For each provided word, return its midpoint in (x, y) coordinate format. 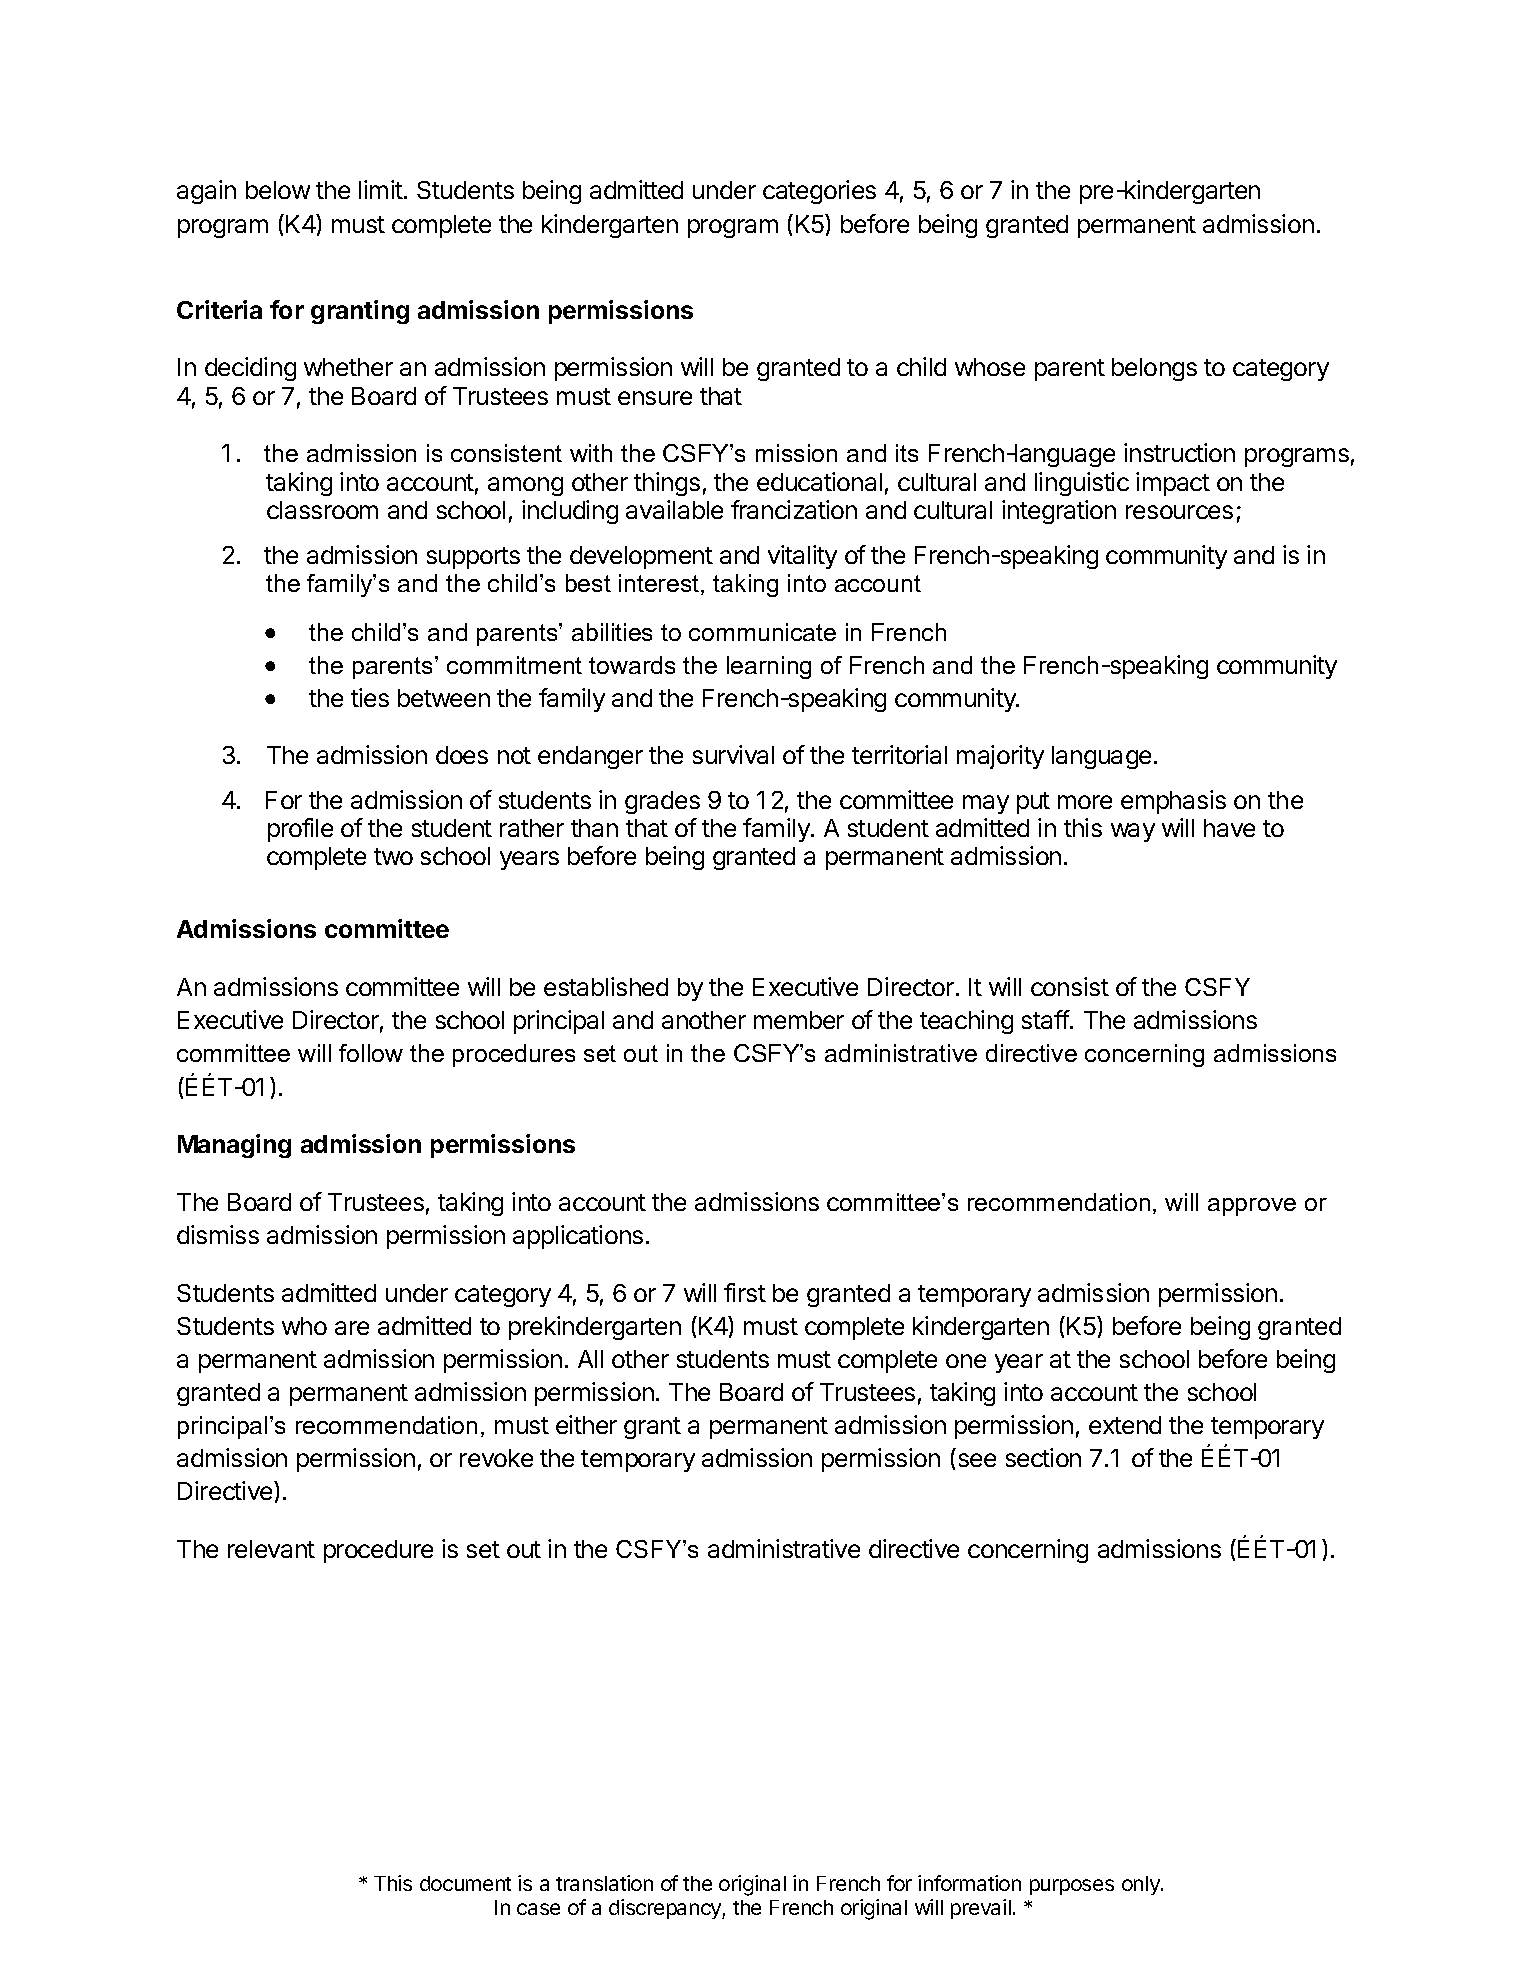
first (745, 1292)
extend (1125, 1425)
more (1085, 802)
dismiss (218, 1234)
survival (733, 754)
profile (300, 830)
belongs (1154, 369)
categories (819, 192)
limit (381, 189)
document (465, 1883)
